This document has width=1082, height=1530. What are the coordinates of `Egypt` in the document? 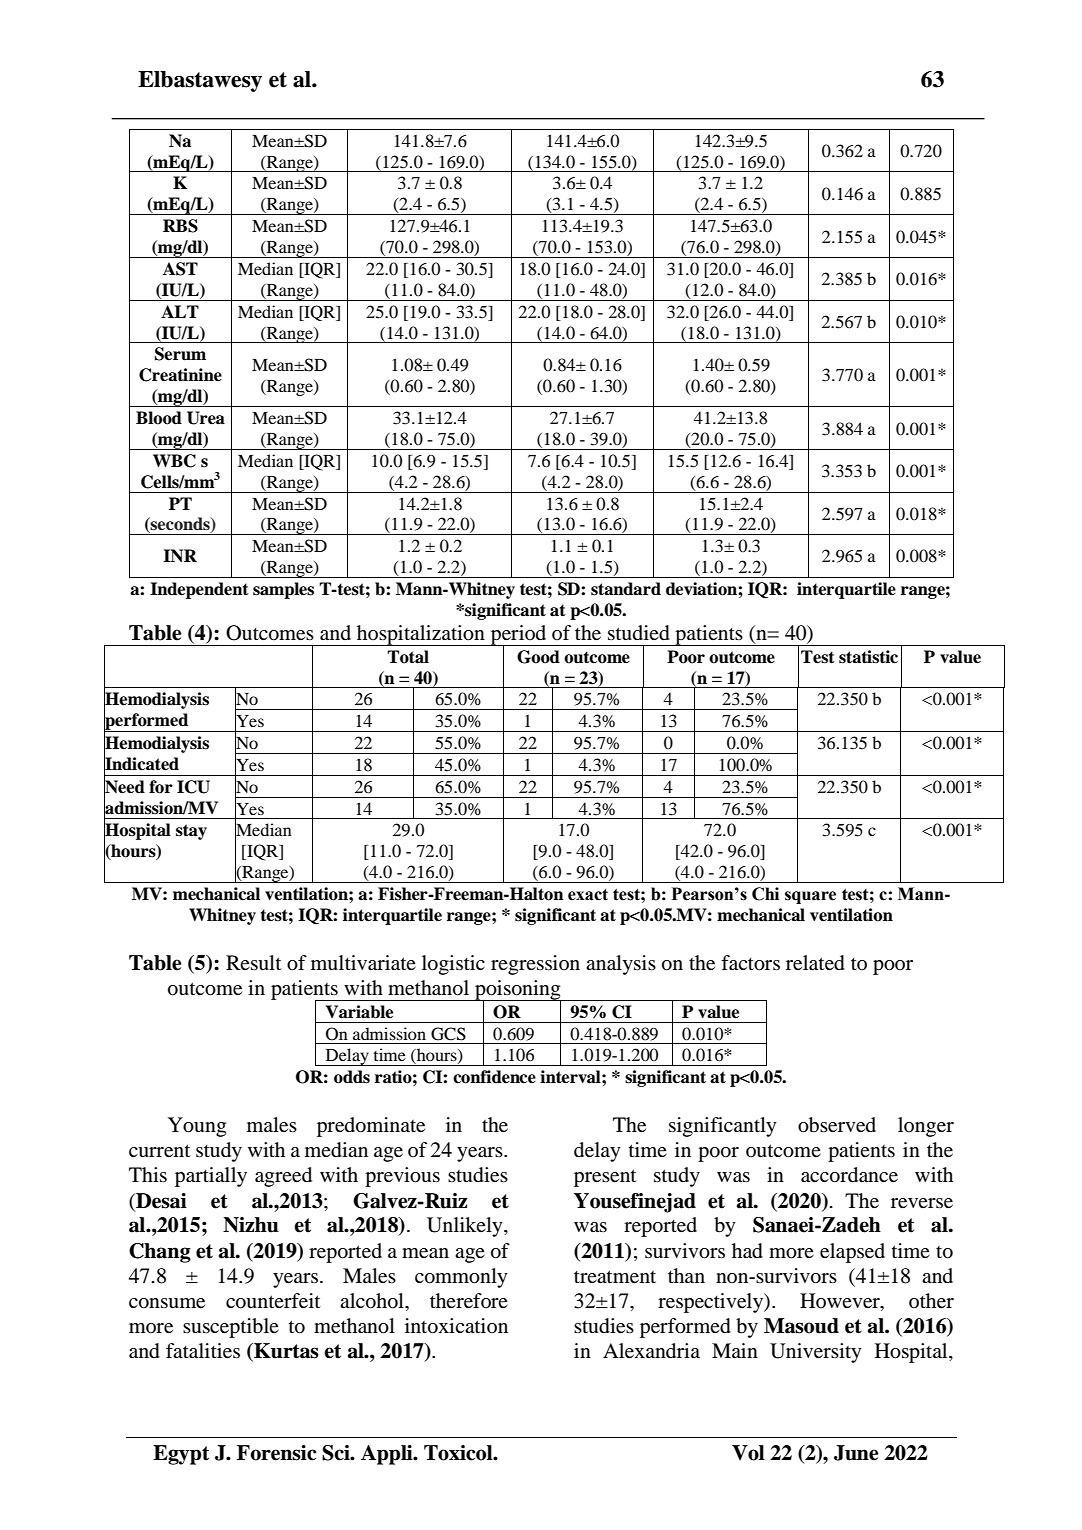 It's located at (181, 1455).
